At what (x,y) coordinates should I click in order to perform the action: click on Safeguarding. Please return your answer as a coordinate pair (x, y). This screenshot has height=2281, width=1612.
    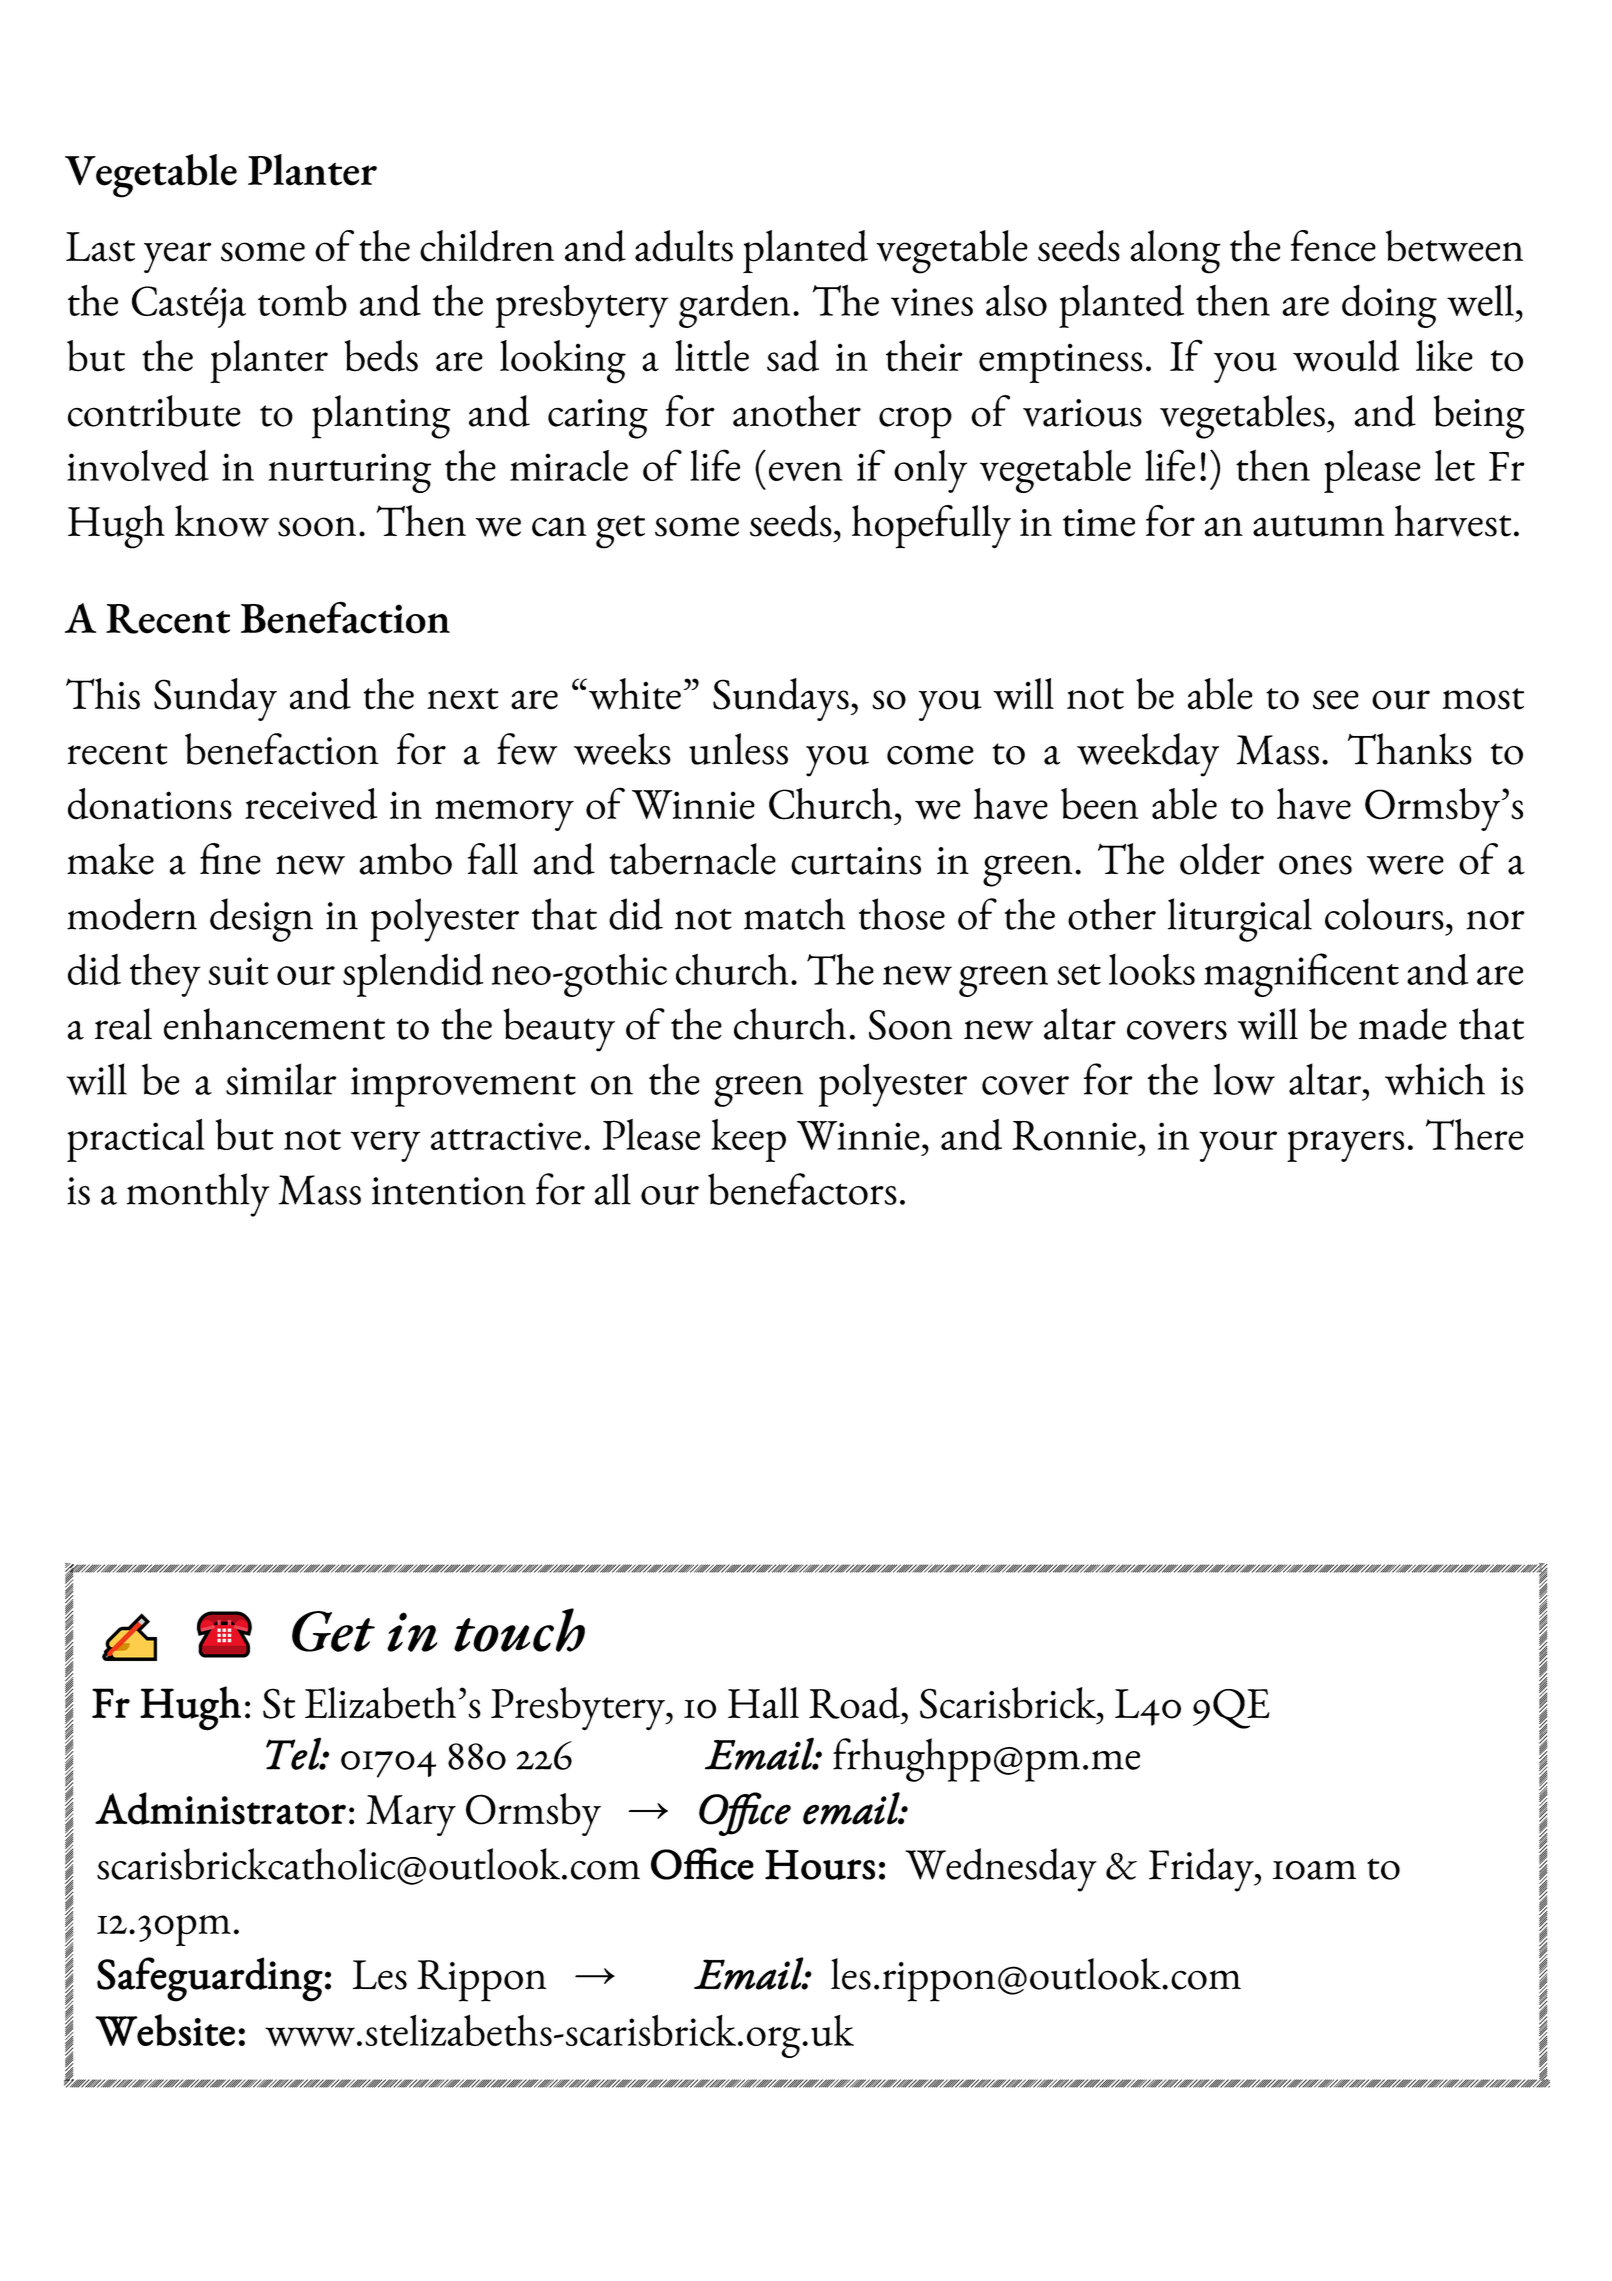
    Looking at the image, I should click on (210, 1979).
